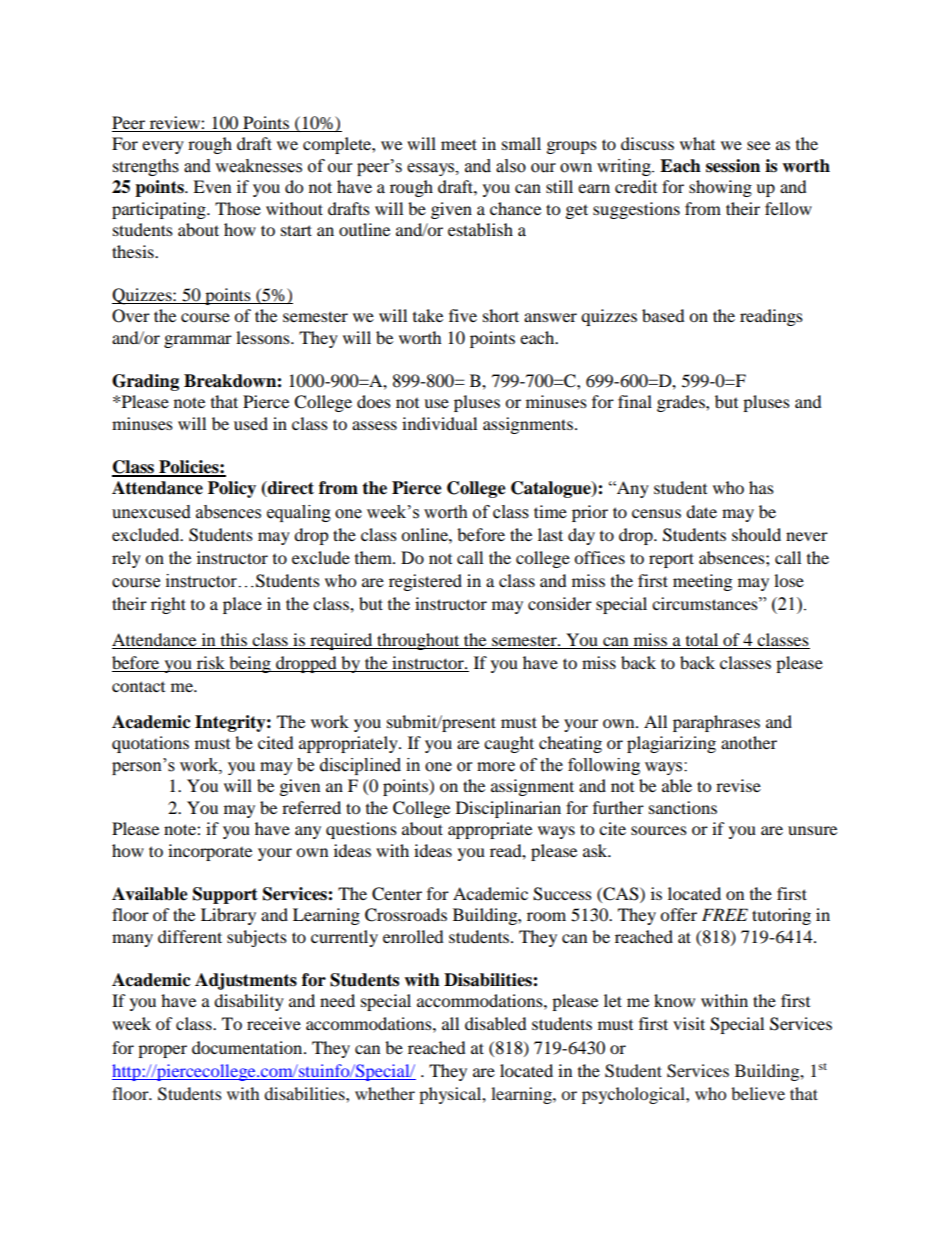  What do you see at coordinates (210, 852) in the document?
I see `incorporate` at bounding box center [210, 852].
